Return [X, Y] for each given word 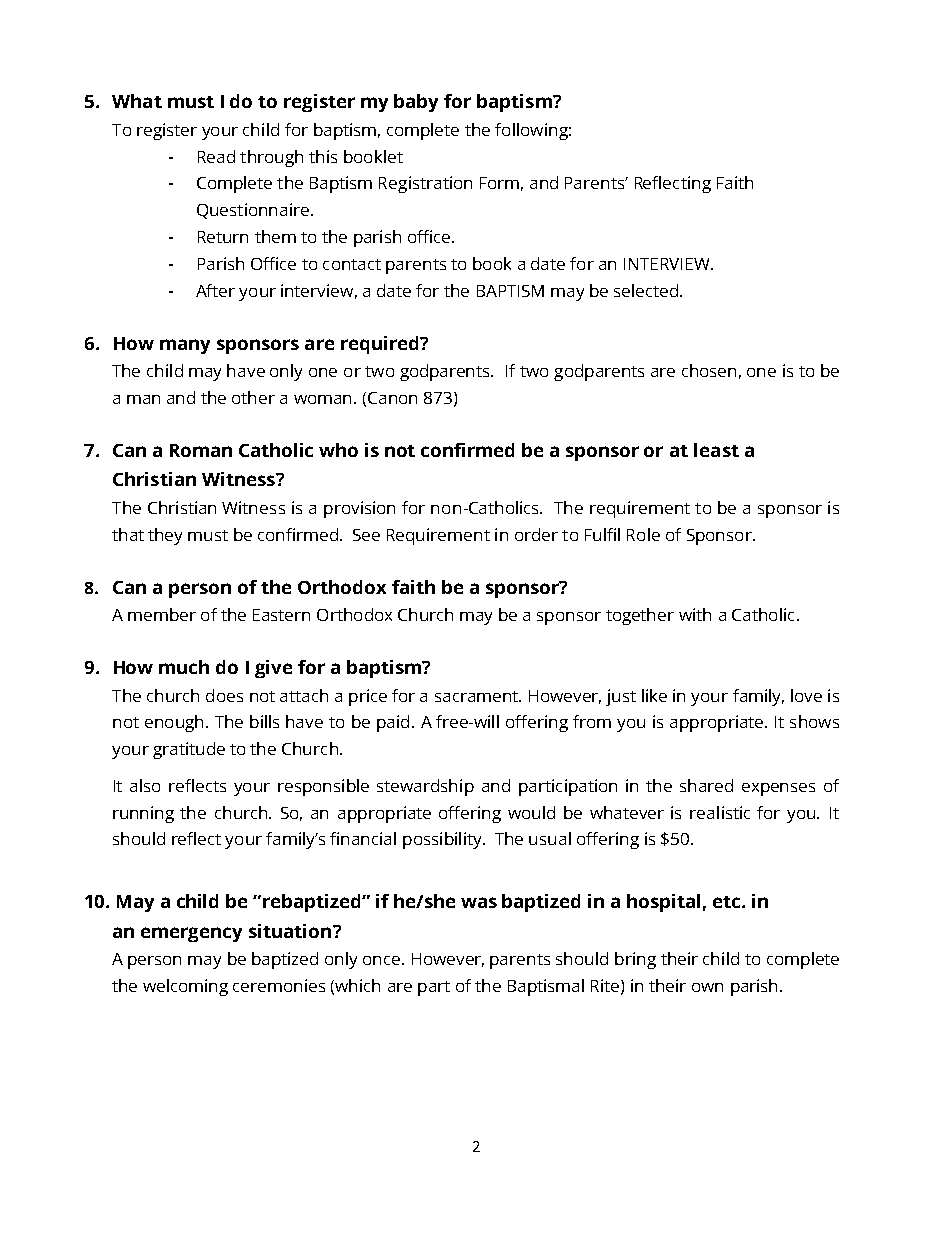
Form [499, 183]
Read [216, 156]
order [536, 534]
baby [416, 103]
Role [643, 534]
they [165, 536]
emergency [191, 934]
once [383, 960]
